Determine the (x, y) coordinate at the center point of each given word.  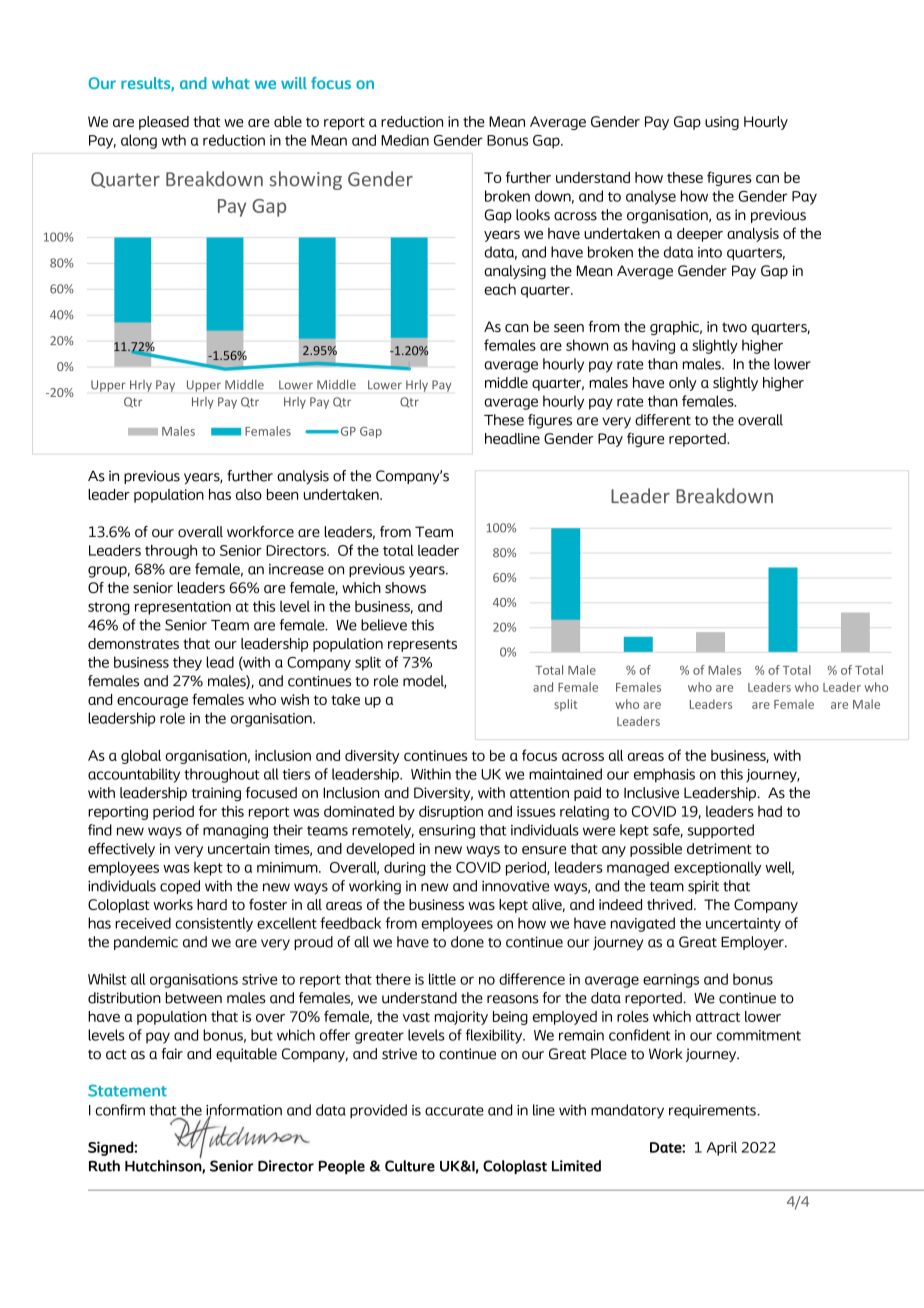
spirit (703, 887)
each (500, 289)
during (404, 868)
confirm (120, 1110)
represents (422, 645)
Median (405, 140)
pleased (164, 123)
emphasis (664, 775)
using (722, 123)
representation (183, 608)
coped (180, 887)
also (249, 494)
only (683, 384)
